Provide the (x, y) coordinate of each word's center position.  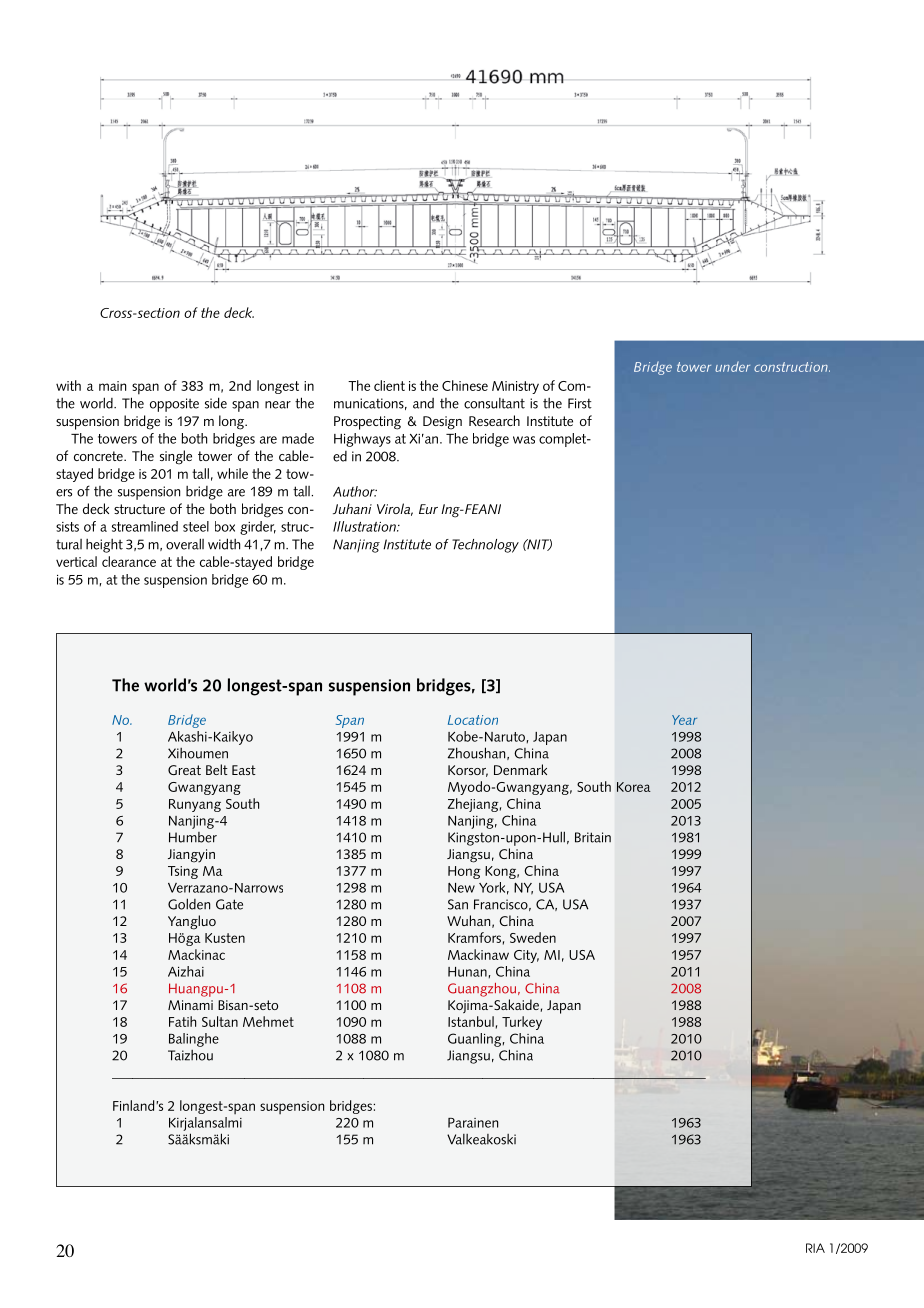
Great (184, 770)
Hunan (467, 972)
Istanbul (471, 1021)
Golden (189, 904)
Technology (485, 546)
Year (684, 720)
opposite (174, 405)
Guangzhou (482, 990)
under (732, 366)
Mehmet (268, 1021)
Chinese (465, 385)
